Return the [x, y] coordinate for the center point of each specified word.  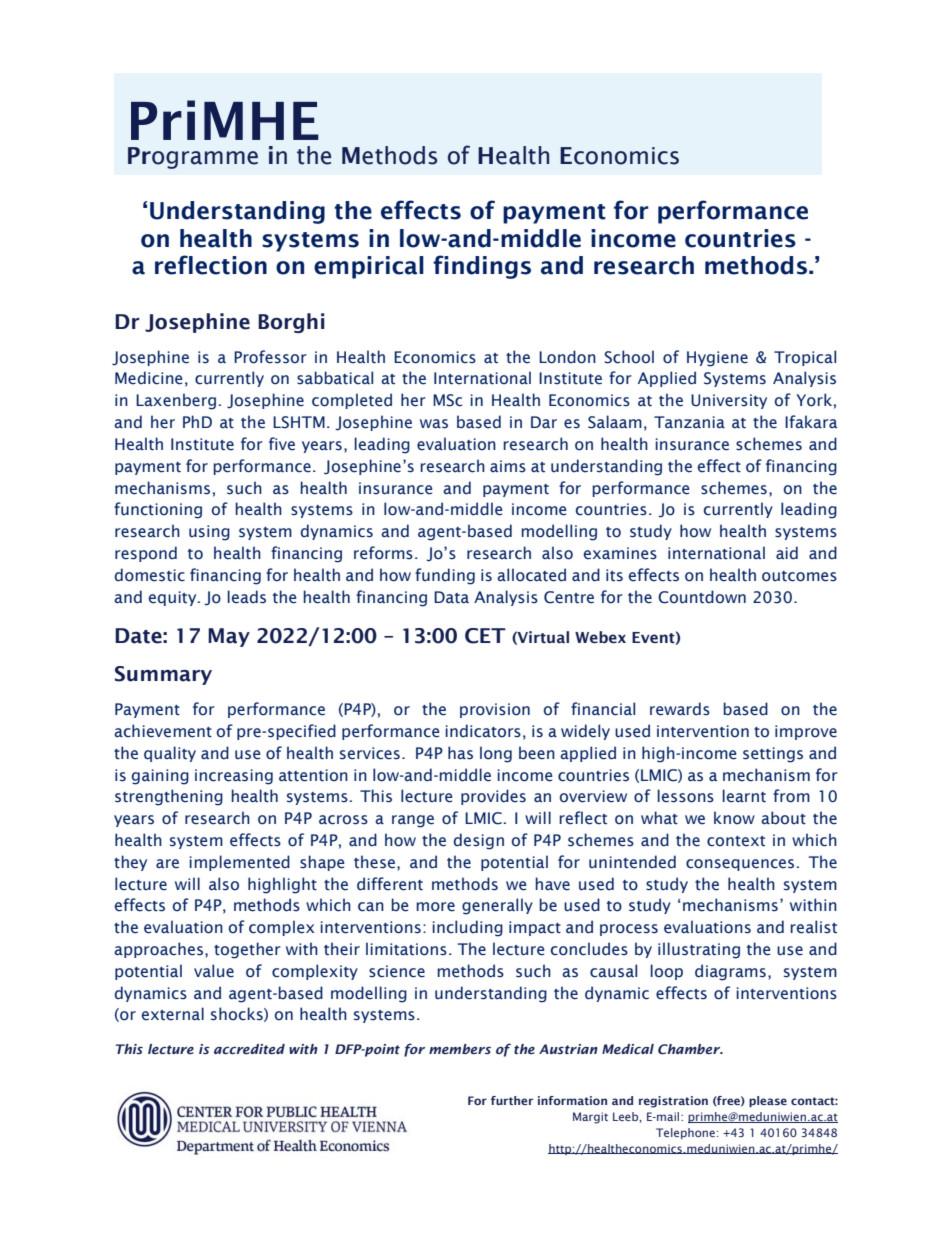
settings [773, 755]
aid [787, 552]
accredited [249, 1049]
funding [445, 576]
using [209, 533]
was [434, 424]
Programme [193, 158]
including [467, 928]
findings [482, 267]
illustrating [699, 950]
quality [170, 754]
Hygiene [717, 359]
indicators [483, 731]
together [247, 950]
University [729, 401]
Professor [270, 357]
